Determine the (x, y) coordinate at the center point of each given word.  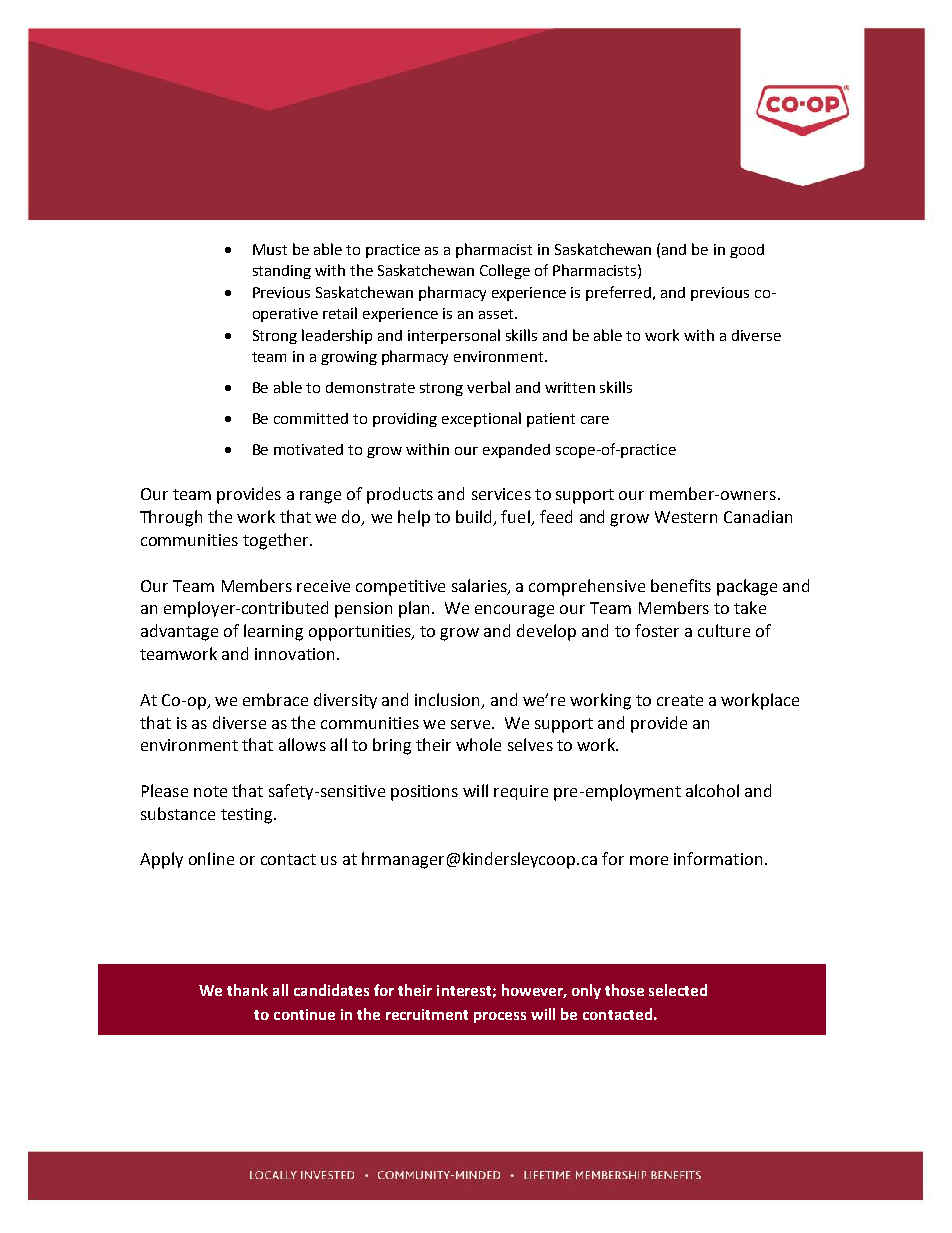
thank (247, 990)
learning (273, 632)
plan (416, 609)
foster (657, 630)
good (747, 251)
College (505, 271)
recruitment (427, 1014)
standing (282, 272)
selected (678, 990)
